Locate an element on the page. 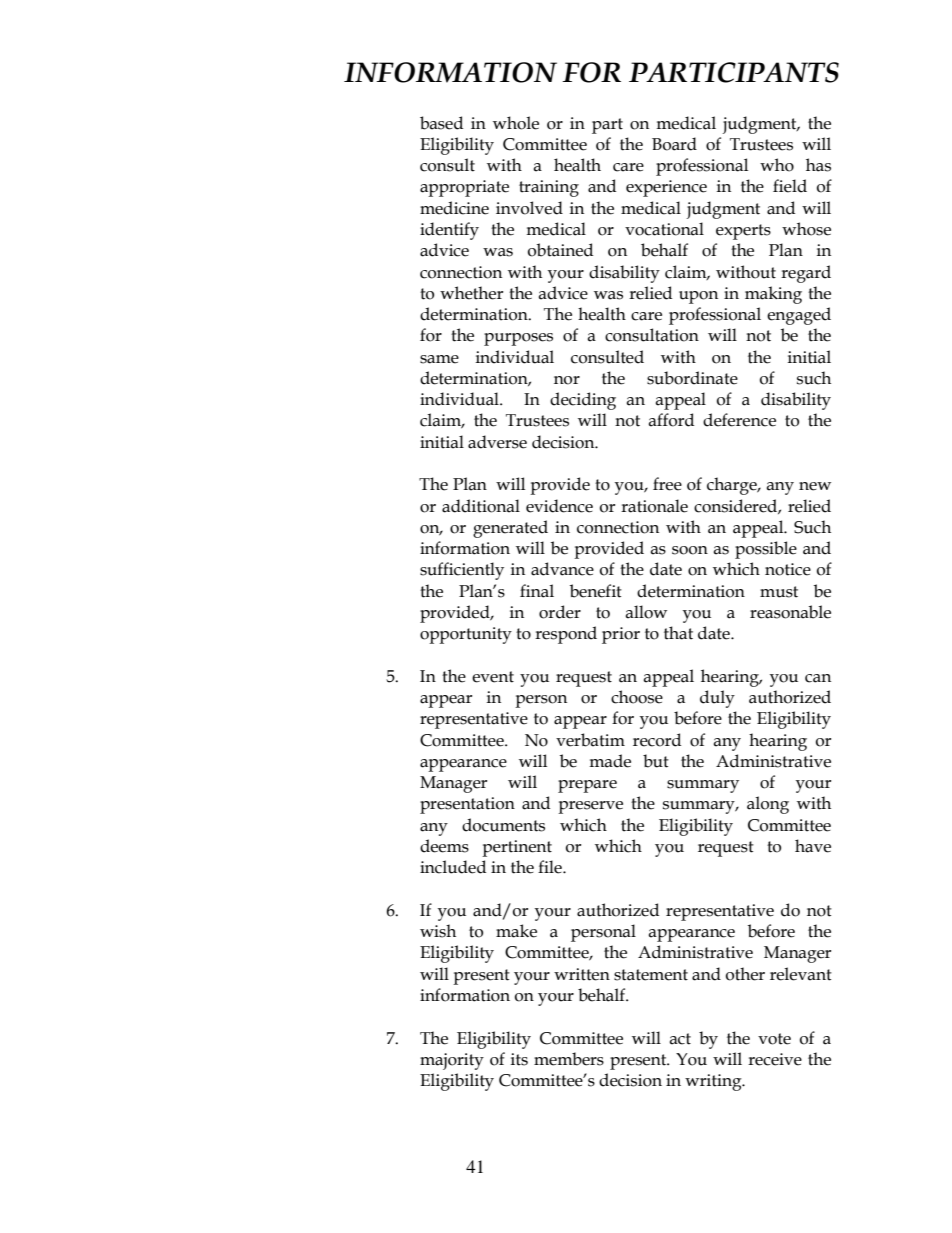 The width and height of the image is (952, 1233). Board is located at coordinates (674, 144).
